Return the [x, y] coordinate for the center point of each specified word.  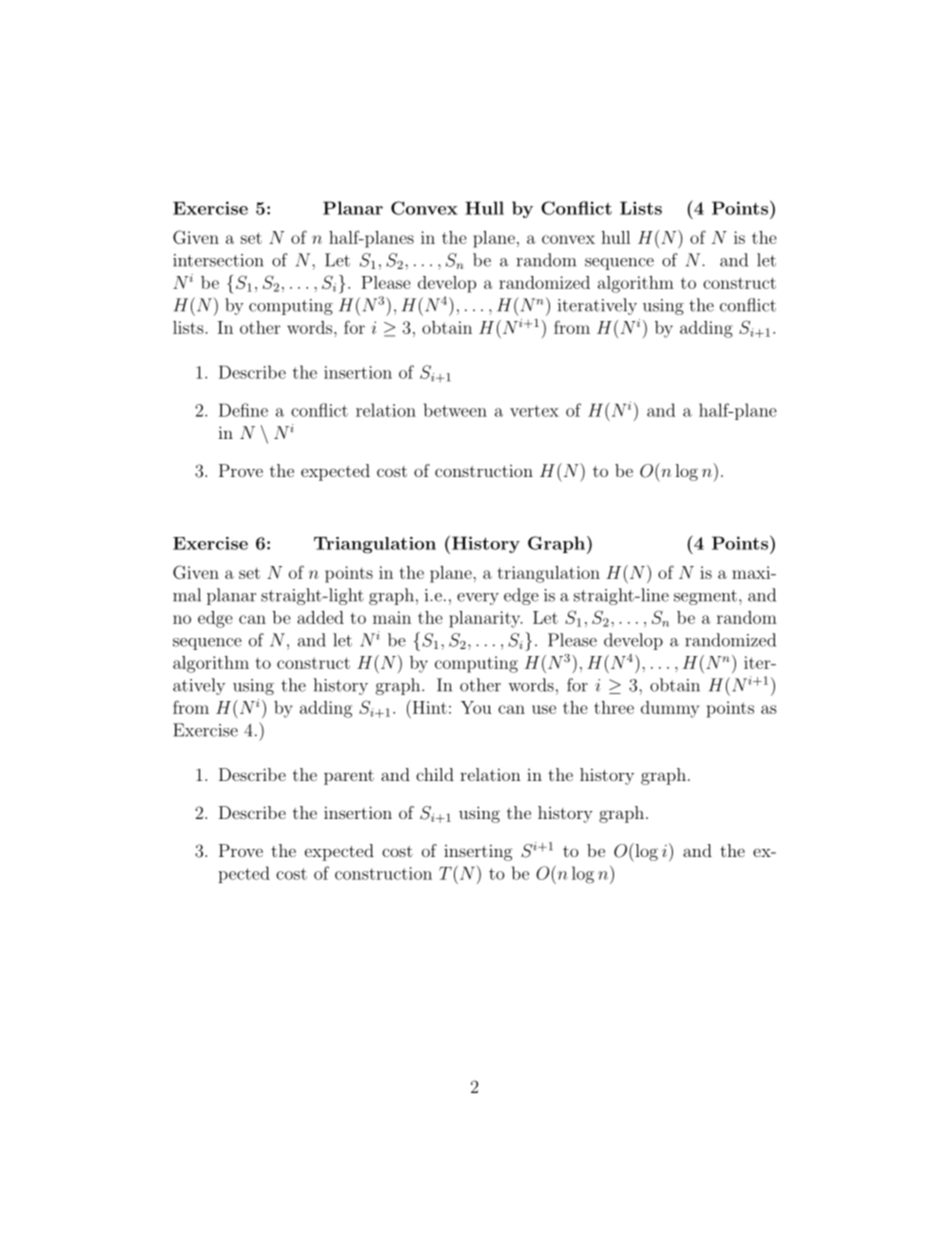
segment [705, 597]
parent [349, 777]
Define [243, 410]
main [392, 617]
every [478, 599]
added [320, 617]
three [614, 707]
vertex [534, 411]
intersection [218, 260]
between [455, 410]
